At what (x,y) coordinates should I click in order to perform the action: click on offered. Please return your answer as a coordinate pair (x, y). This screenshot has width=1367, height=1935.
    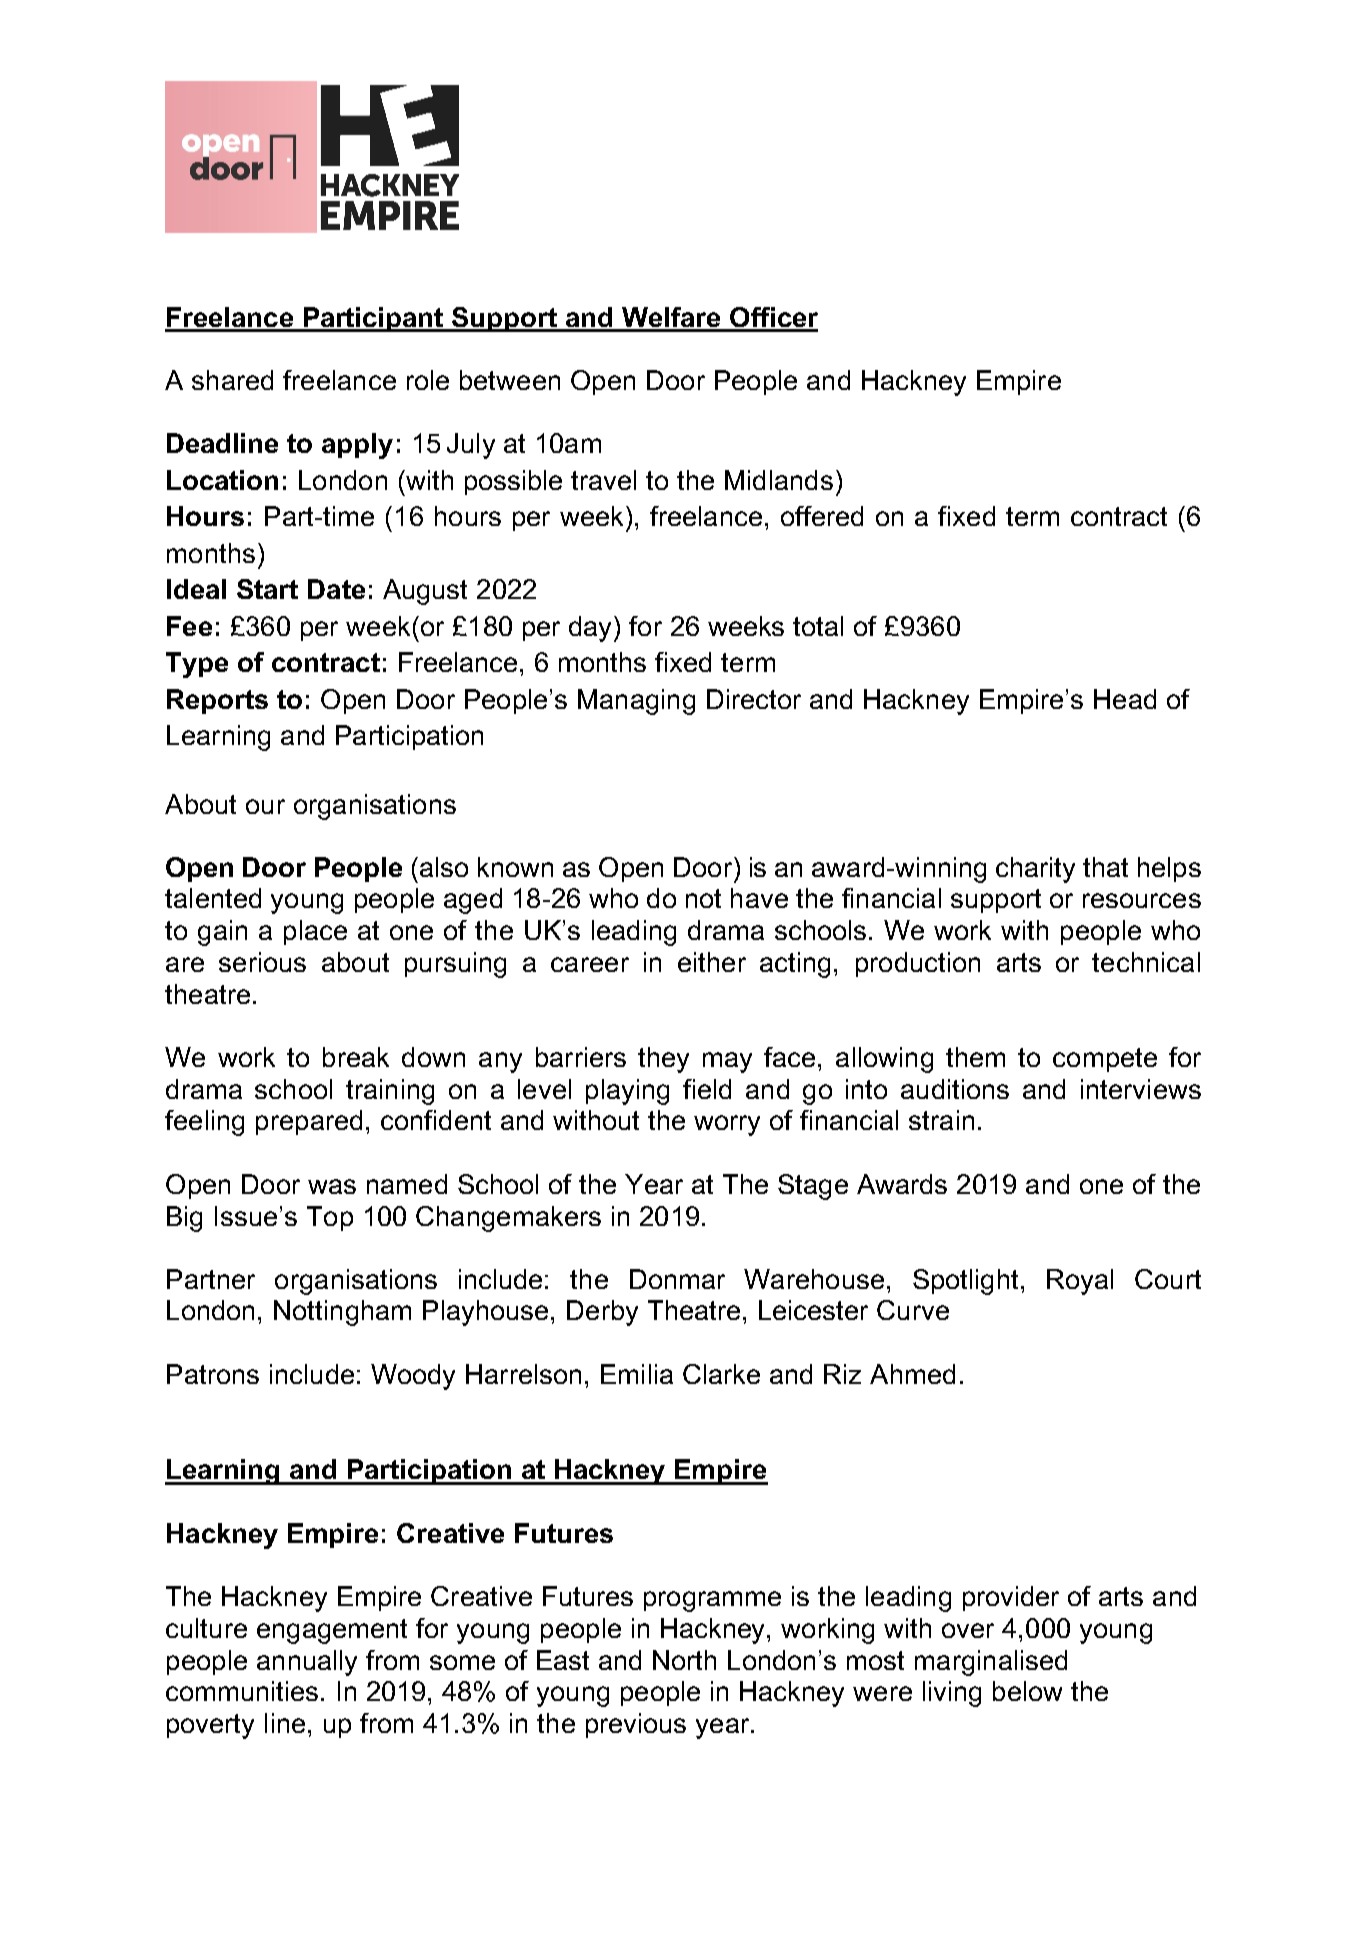
    Looking at the image, I should click on (822, 516).
